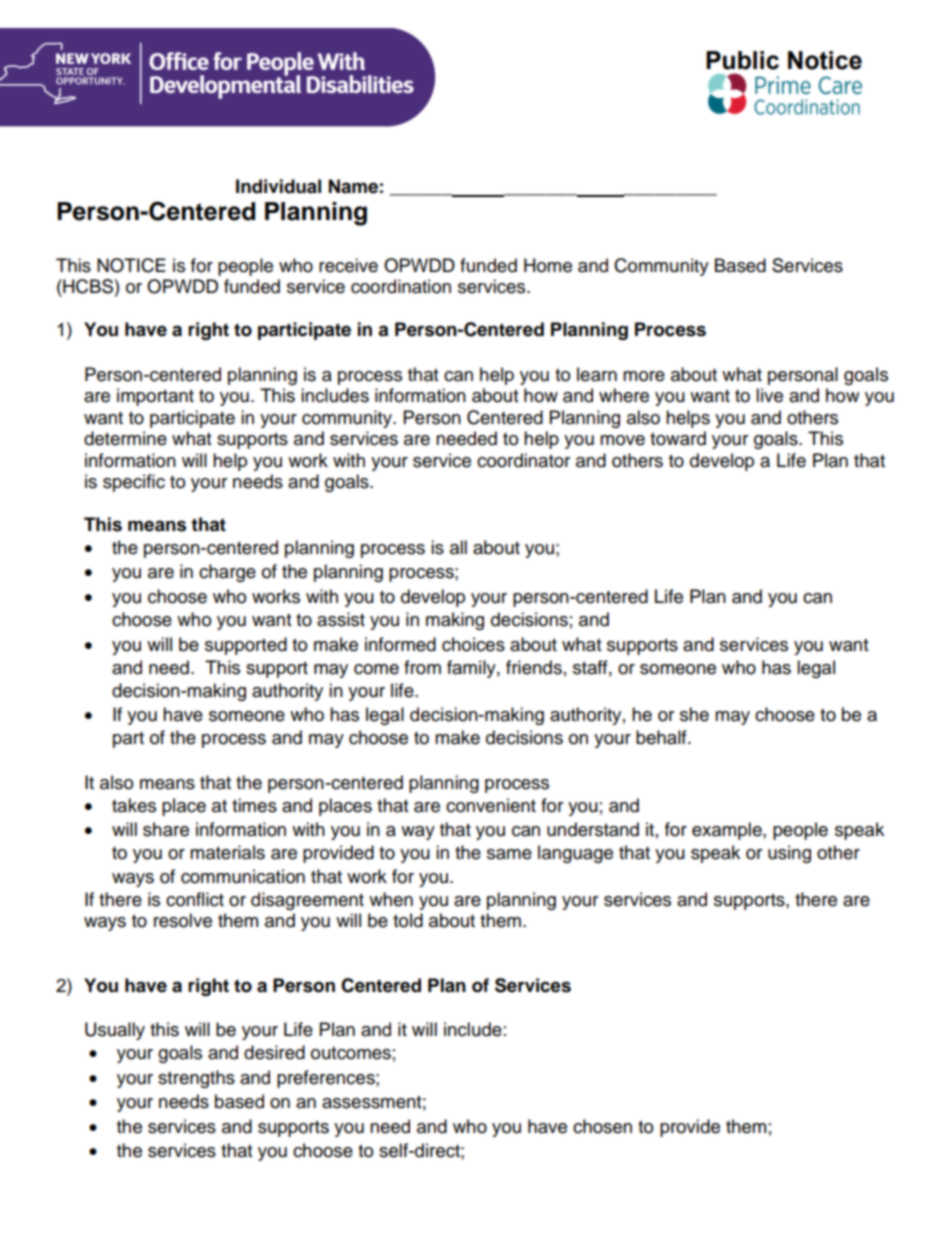 Image resolution: width=952 pixels, height=1233 pixels. I want to click on Name, so click(353, 186).
